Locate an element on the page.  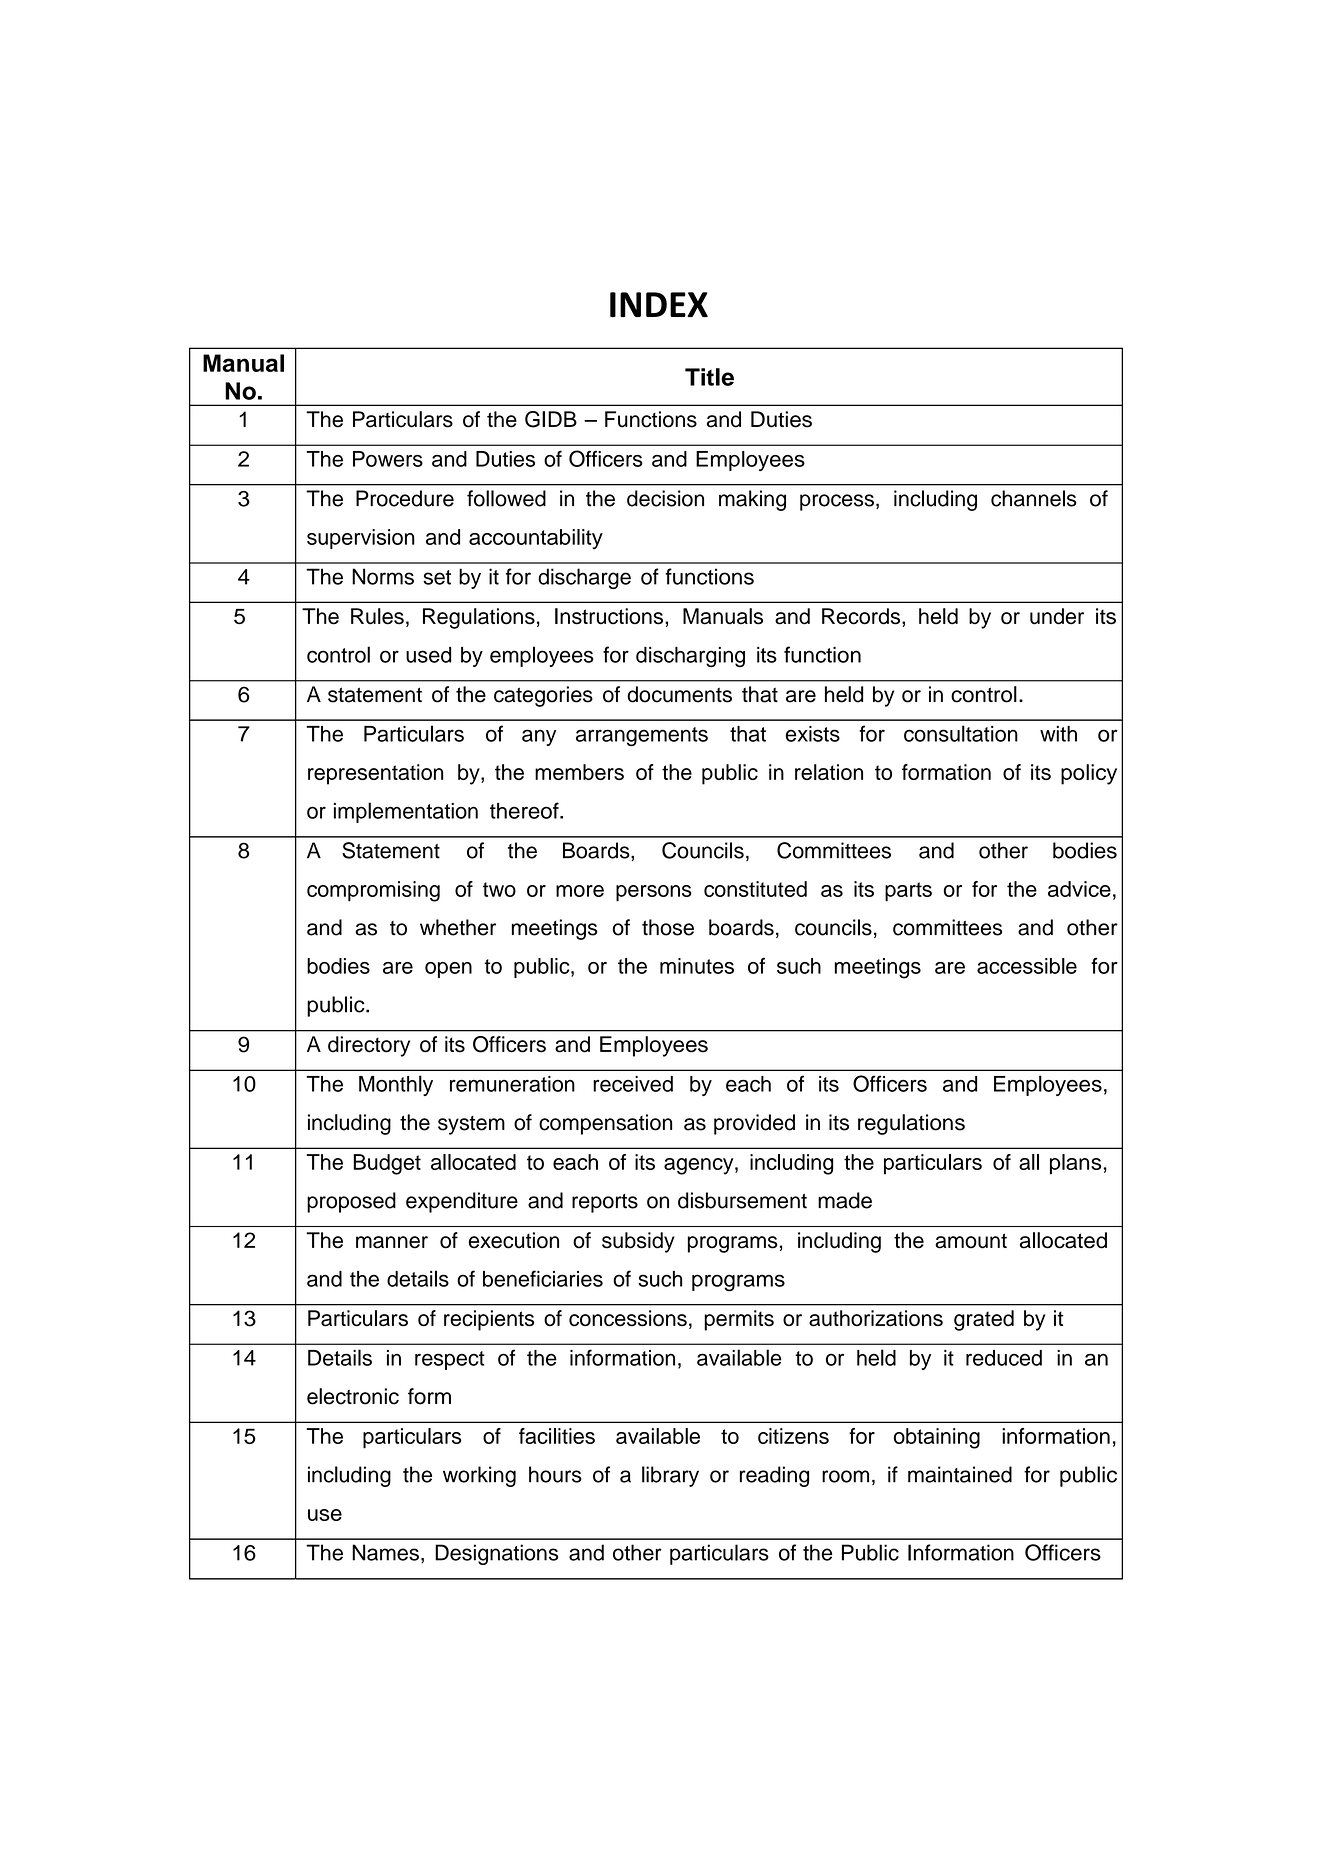
channels is located at coordinates (1034, 498).
